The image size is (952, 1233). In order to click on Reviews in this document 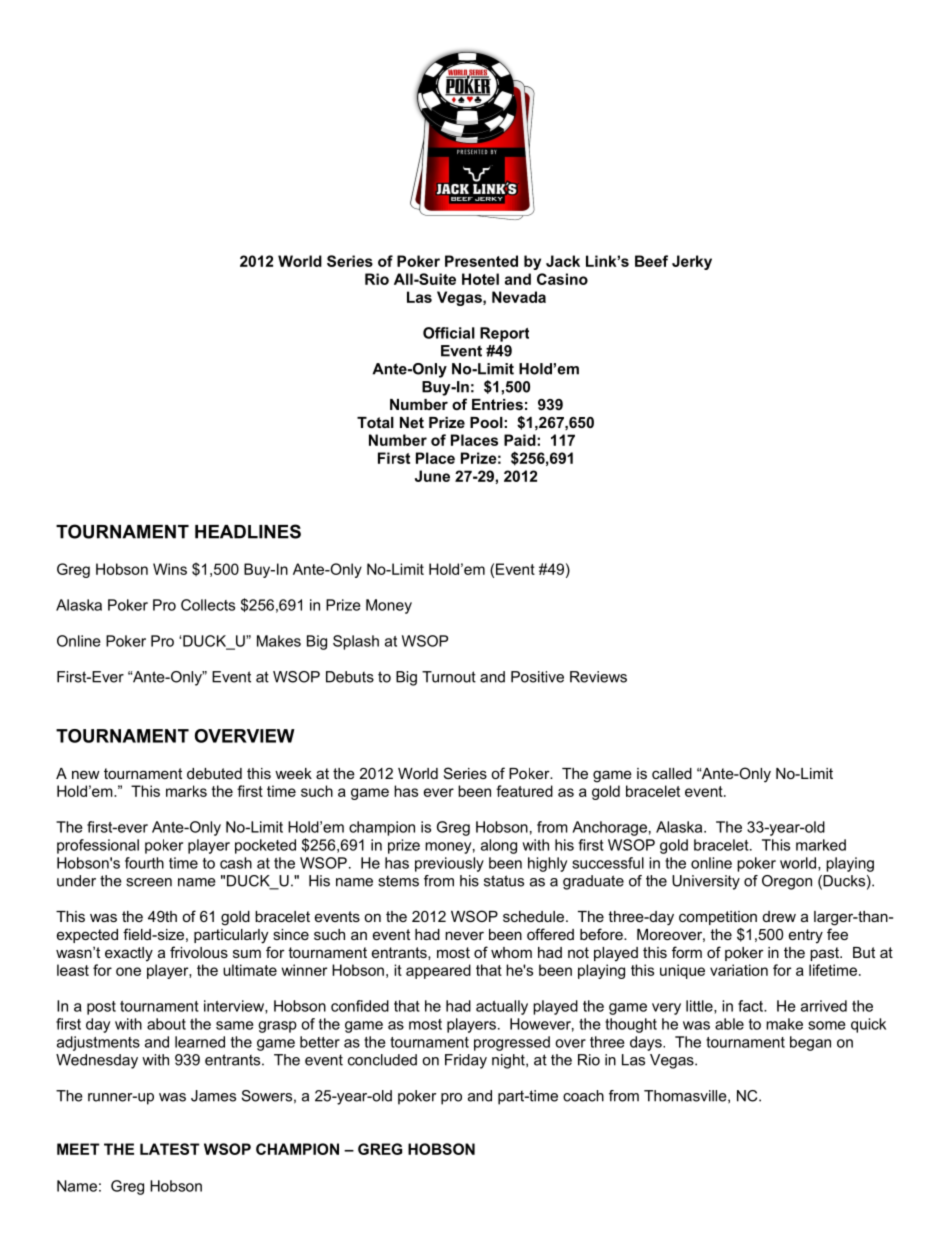, I will do `click(598, 677)`.
